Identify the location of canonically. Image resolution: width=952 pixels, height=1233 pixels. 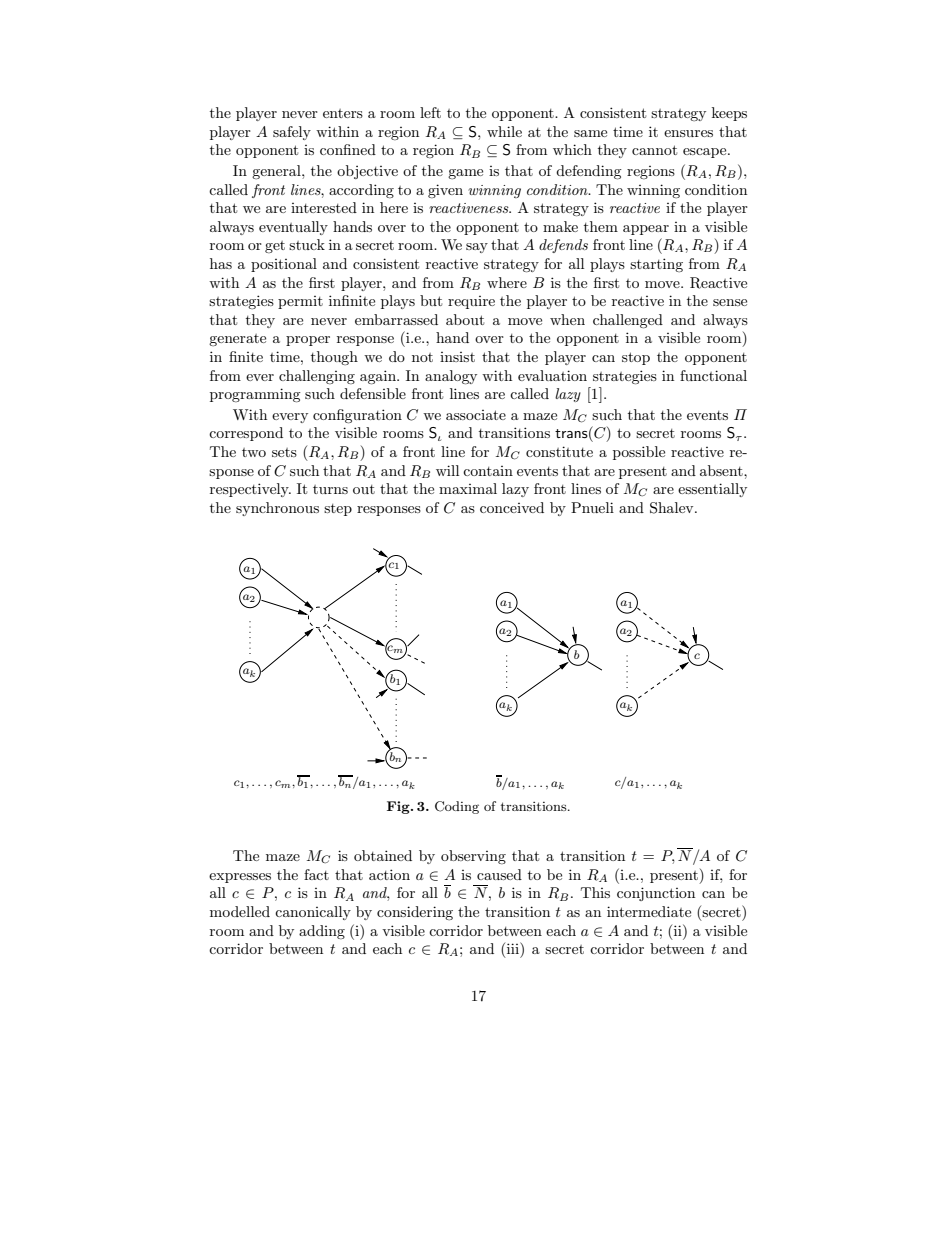
(313, 913).
